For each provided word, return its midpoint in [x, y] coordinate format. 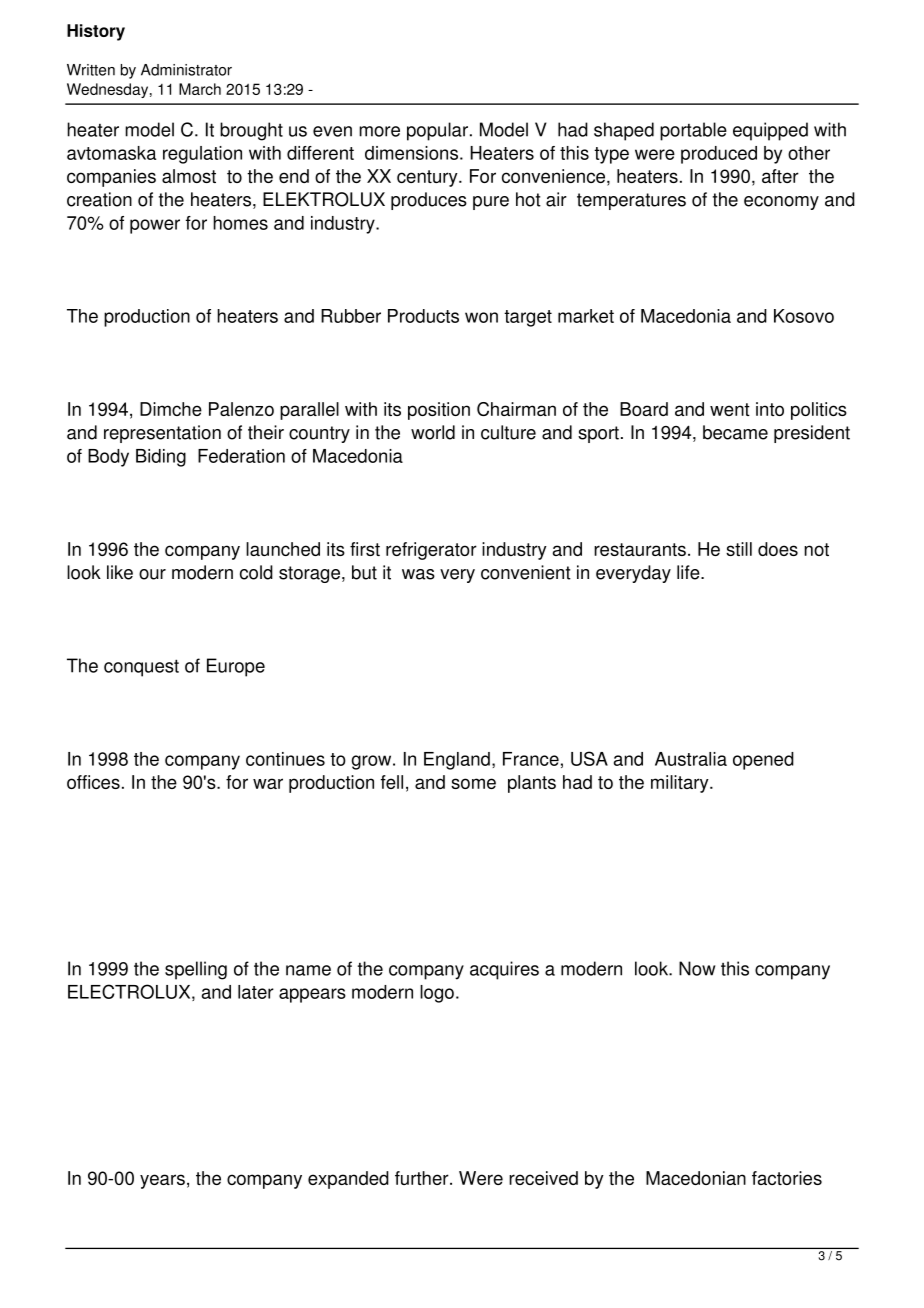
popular [437, 131]
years [162, 1181]
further [423, 1178]
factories [787, 1178]
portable [693, 131]
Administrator [186, 70]
